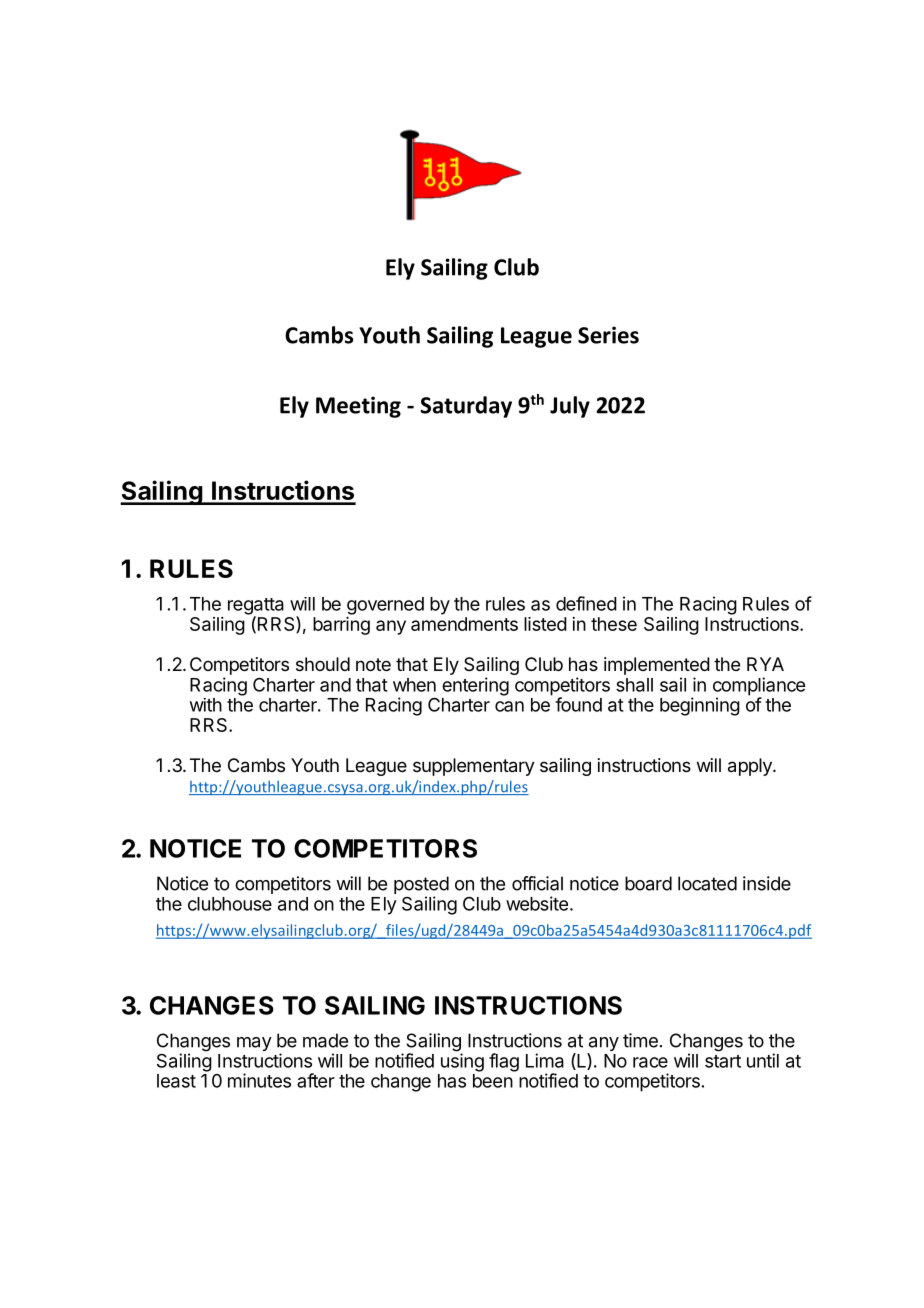 The width and height of the screenshot is (924, 1308). I want to click on defined, so click(586, 603).
